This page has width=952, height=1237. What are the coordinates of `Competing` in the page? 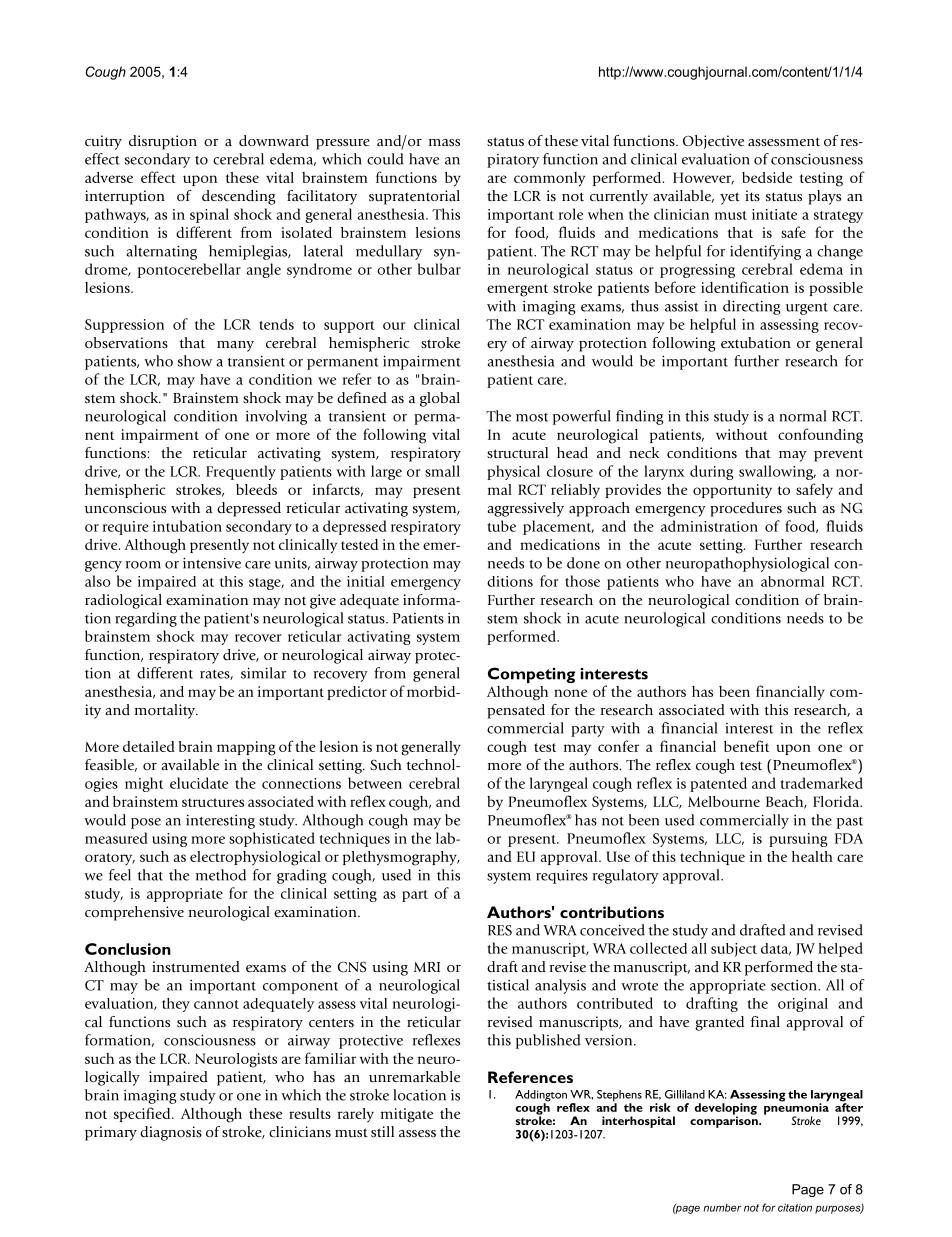 It's located at (531, 675).
